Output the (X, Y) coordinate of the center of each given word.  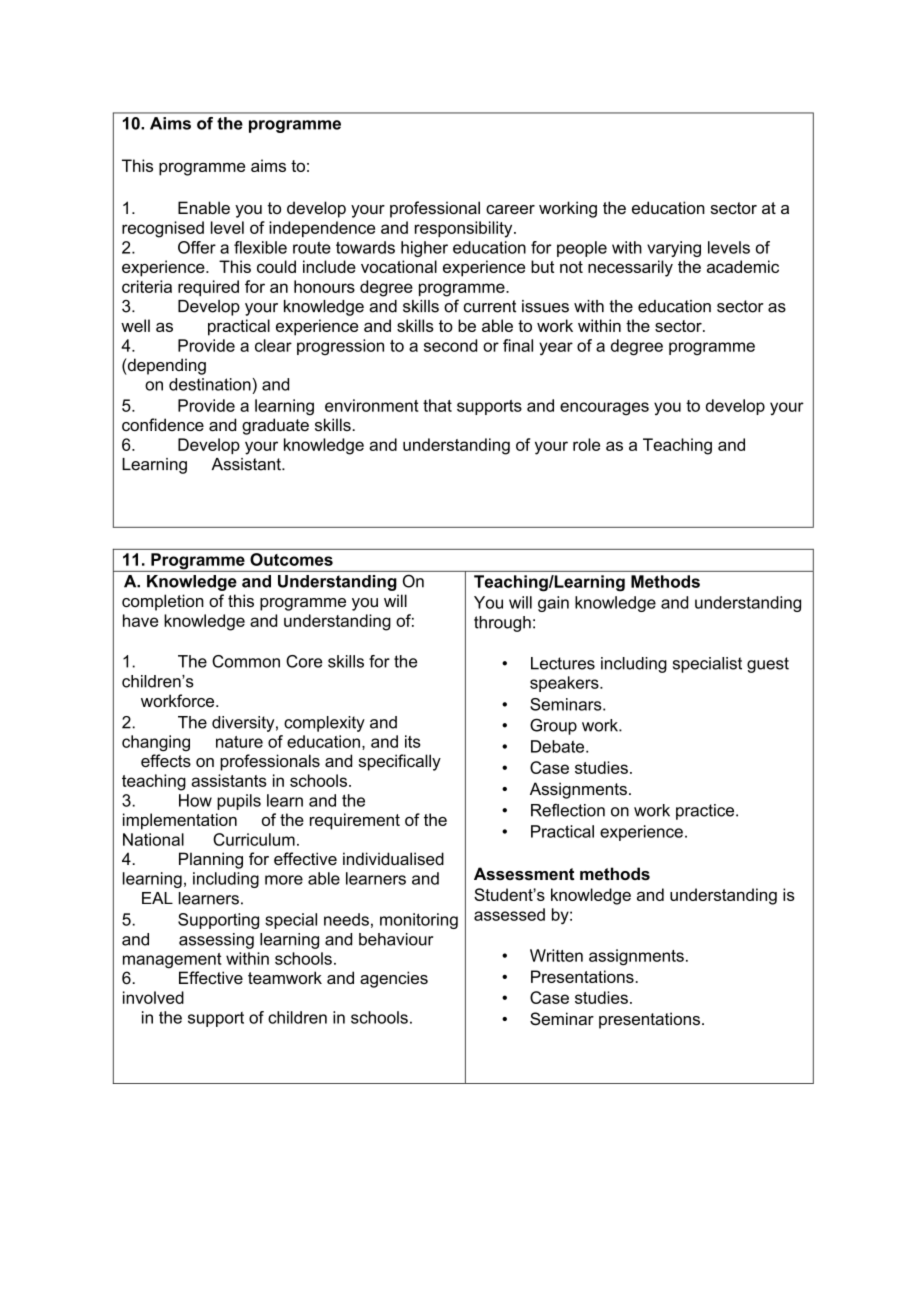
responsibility (465, 229)
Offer (197, 247)
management (172, 961)
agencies (394, 979)
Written (556, 955)
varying (674, 249)
